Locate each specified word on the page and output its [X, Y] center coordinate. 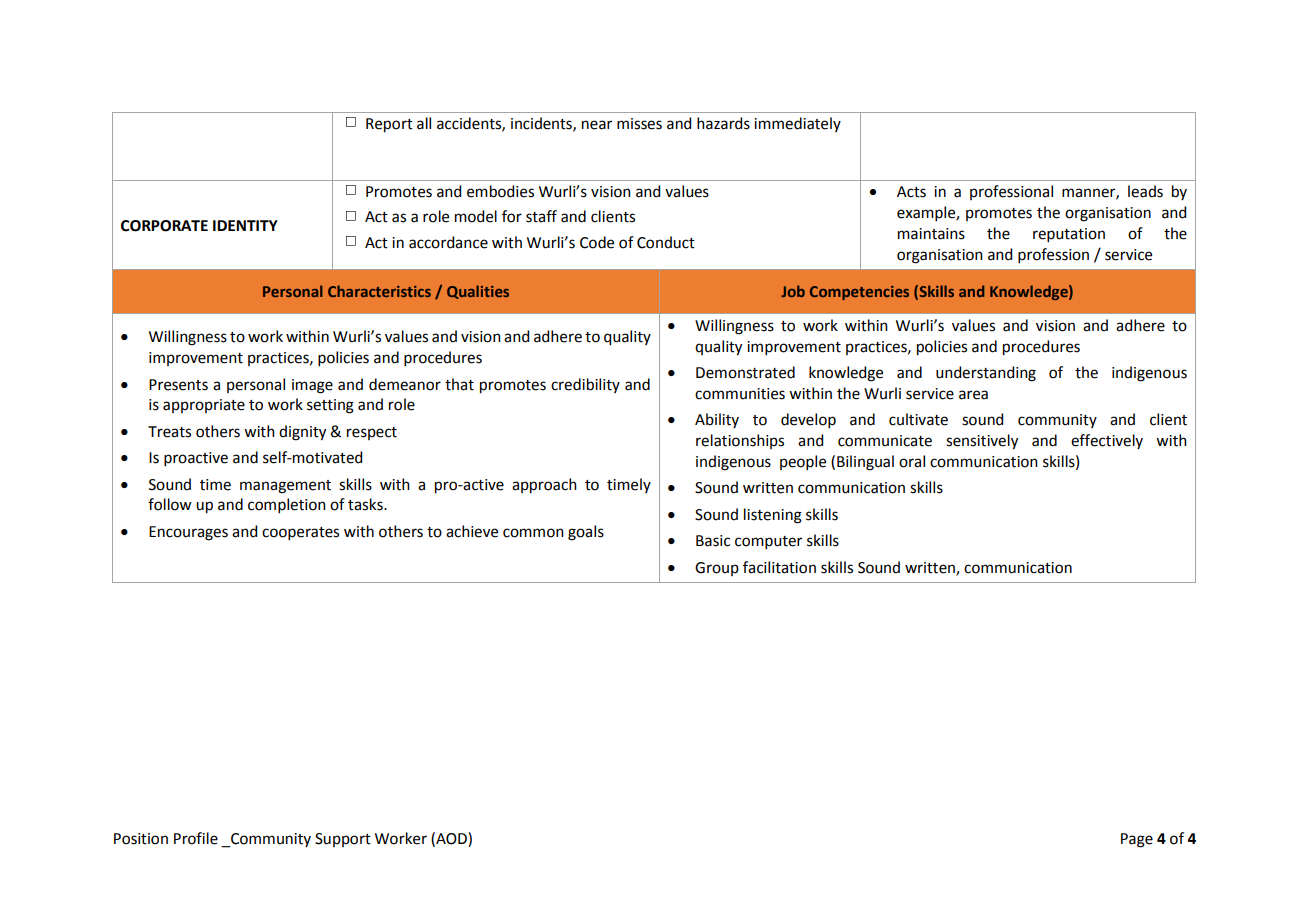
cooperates [300, 533]
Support [343, 840]
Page [1137, 840]
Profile [196, 838]
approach [544, 486]
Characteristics [379, 291]
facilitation [779, 567]
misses [639, 124]
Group [717, 569]
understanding [986, 374]
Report [389, 125]
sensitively [982, 442]
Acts [911, 192]
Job [793, 291]
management [285, 487]
